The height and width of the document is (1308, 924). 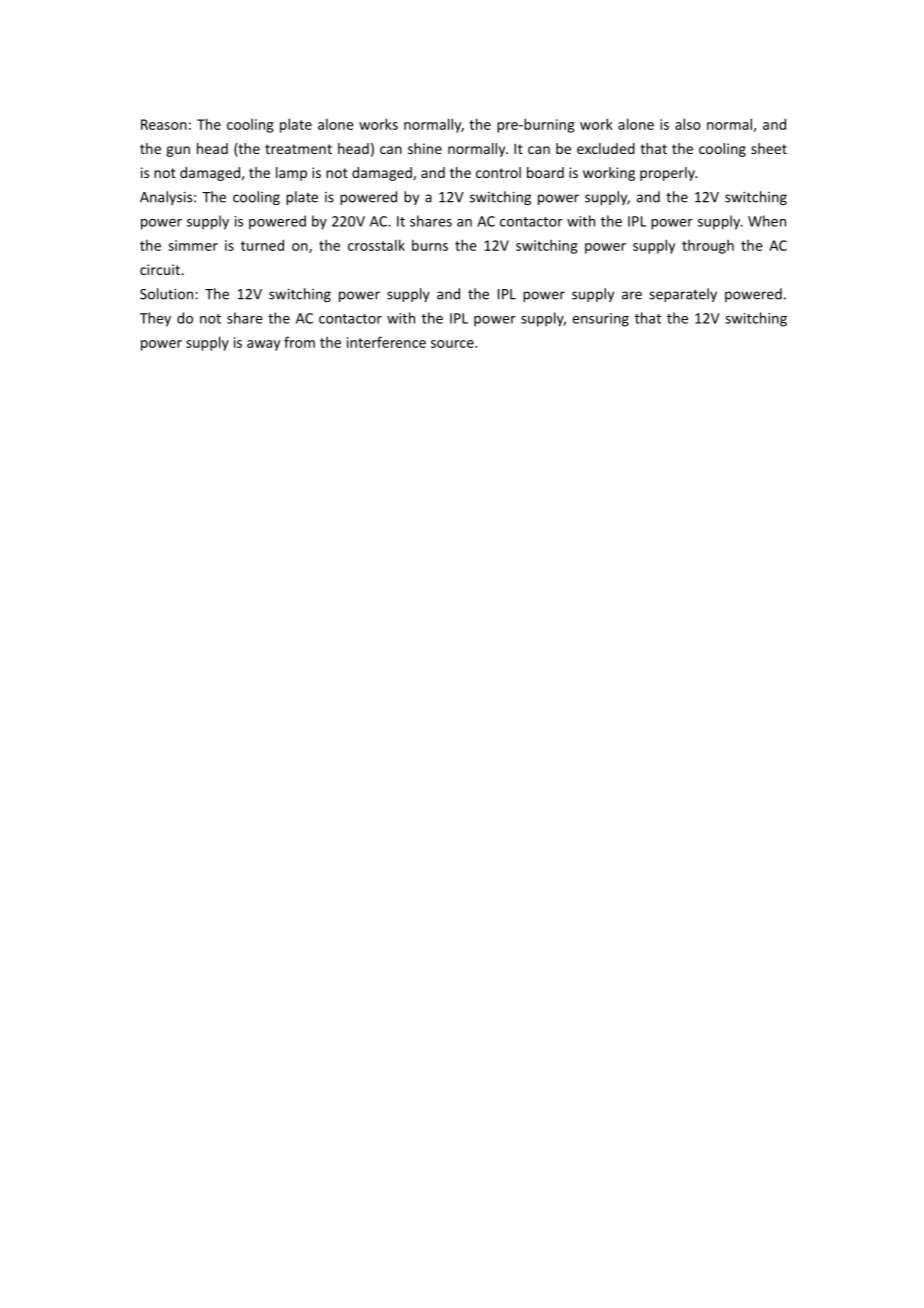 I want to click on properly, so click(x=668, y=174).
